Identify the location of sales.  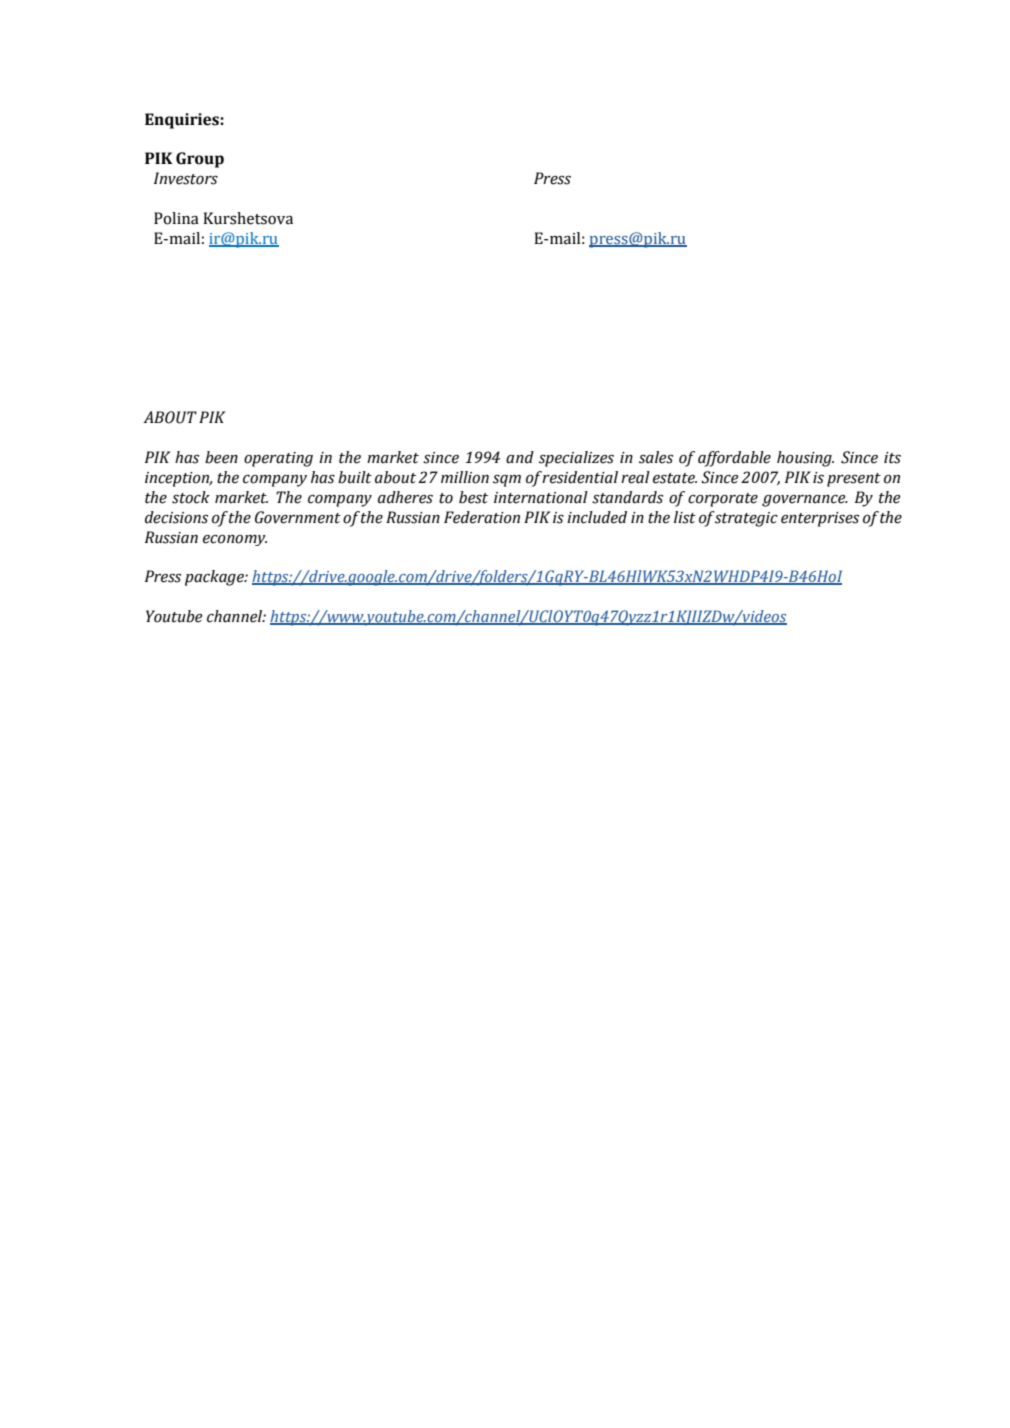
(656, 457).
